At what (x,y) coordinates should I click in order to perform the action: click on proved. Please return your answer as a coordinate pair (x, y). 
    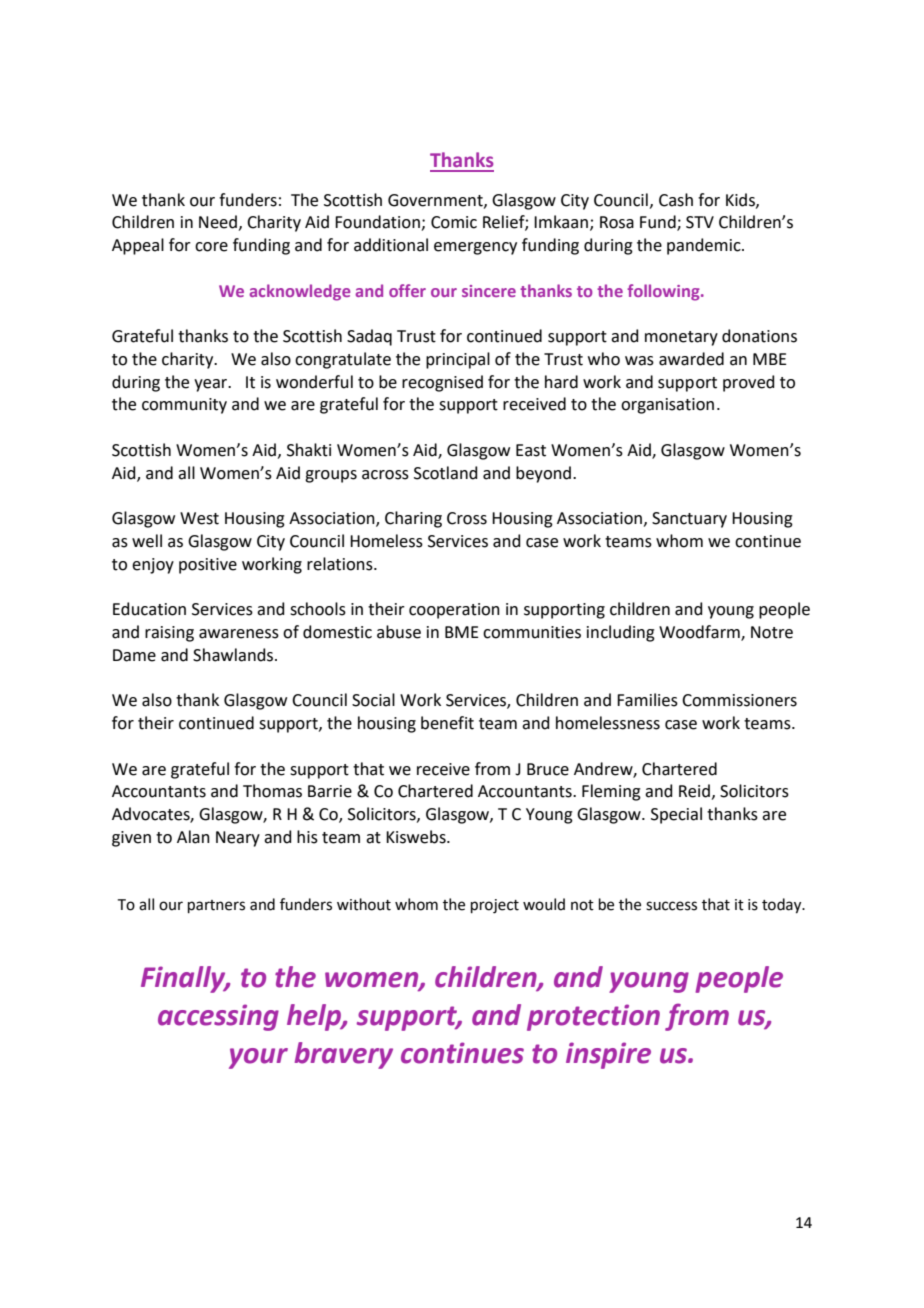
    Looking at the image, I should click on (749, 383).
